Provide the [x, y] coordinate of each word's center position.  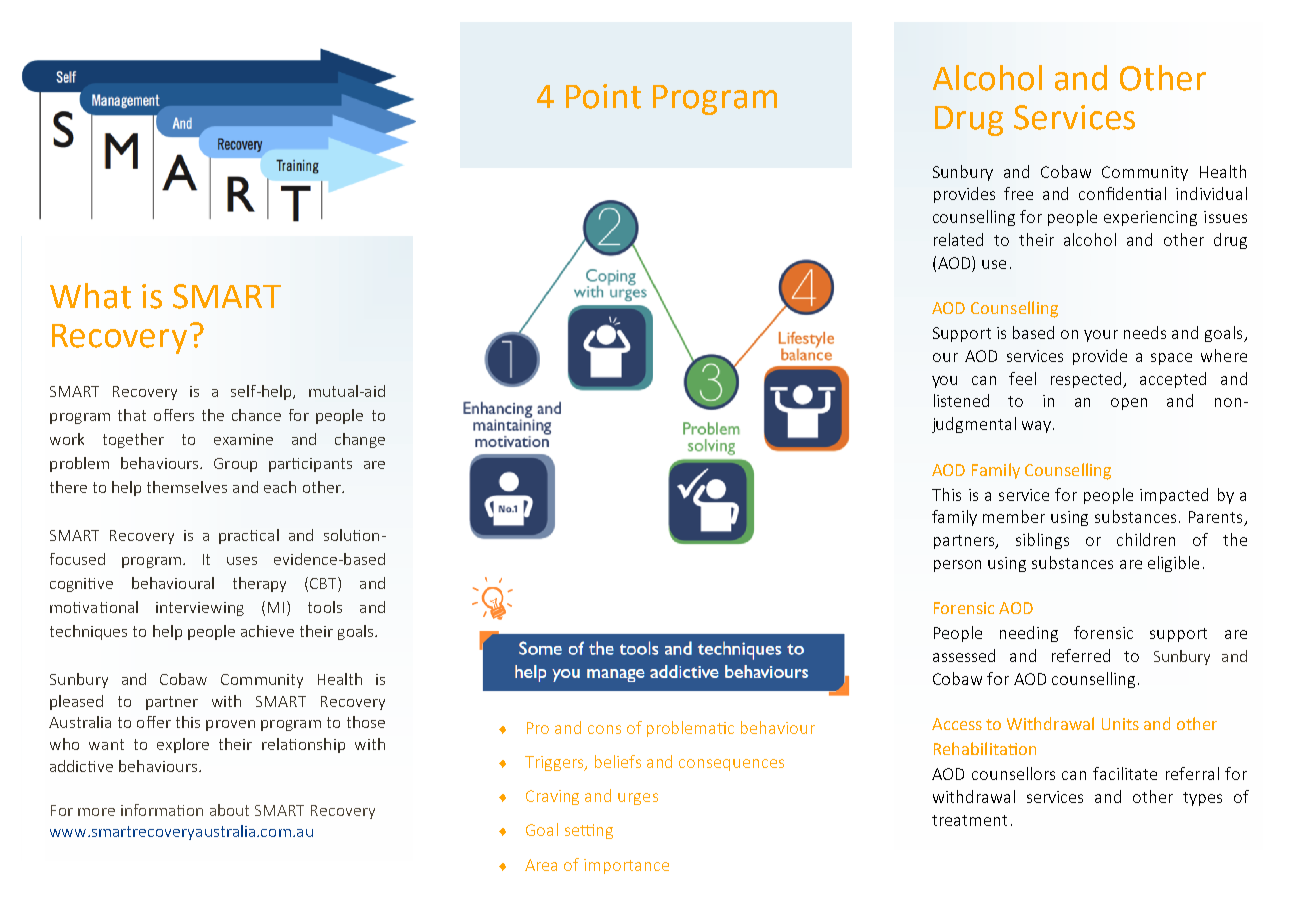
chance [256, 415]
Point [603, 96]
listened [961, 400]
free [1018, 193]
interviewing [200, 609]
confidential [1122, 193]
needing [1029, 634]
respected [1088, 380]
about [229, 810]
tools [325, 607]
